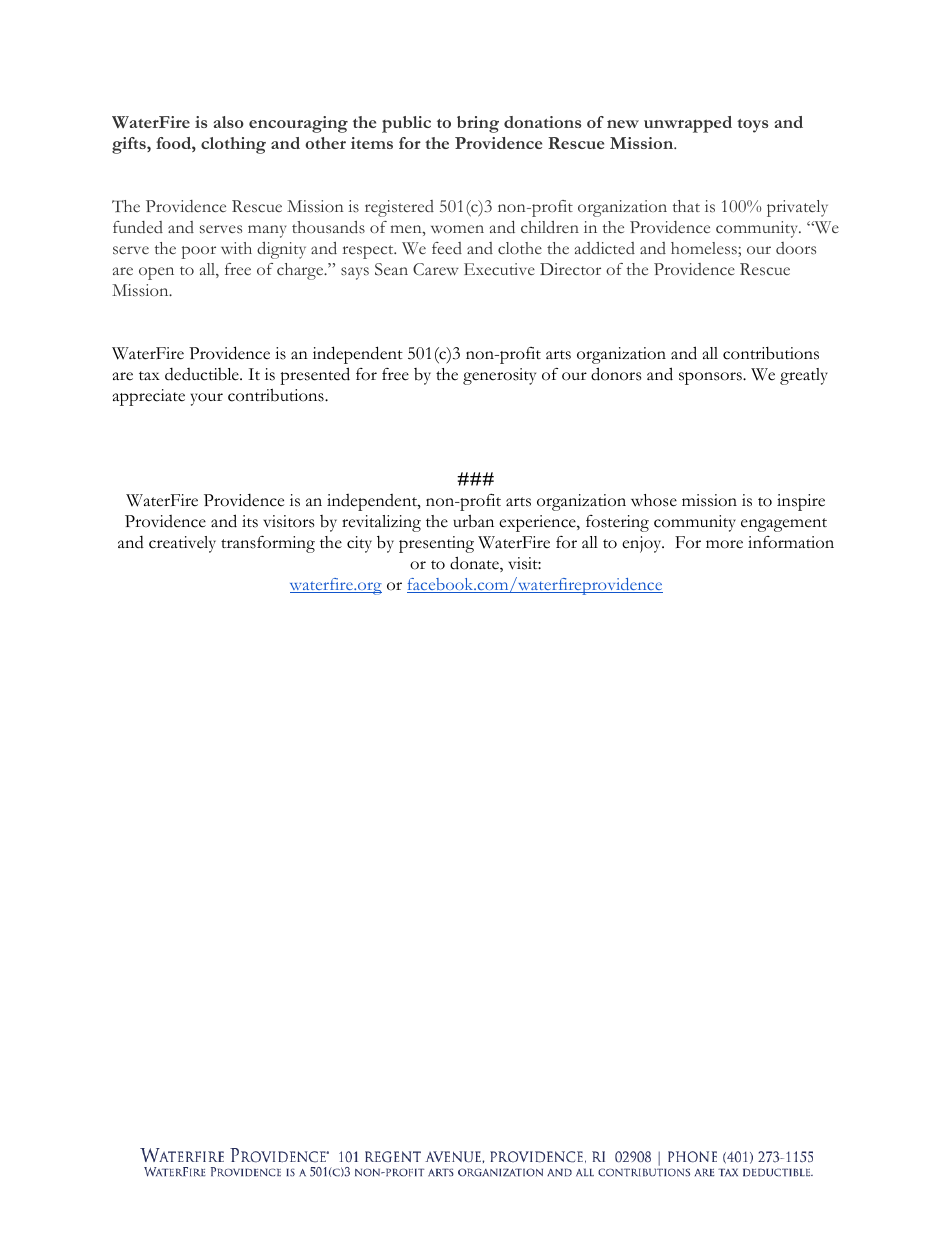 The image size is (952, 1233). What do you see at coordinates (436, 269) in the page?
I see `Carew` at bounding box center [436, 269].
